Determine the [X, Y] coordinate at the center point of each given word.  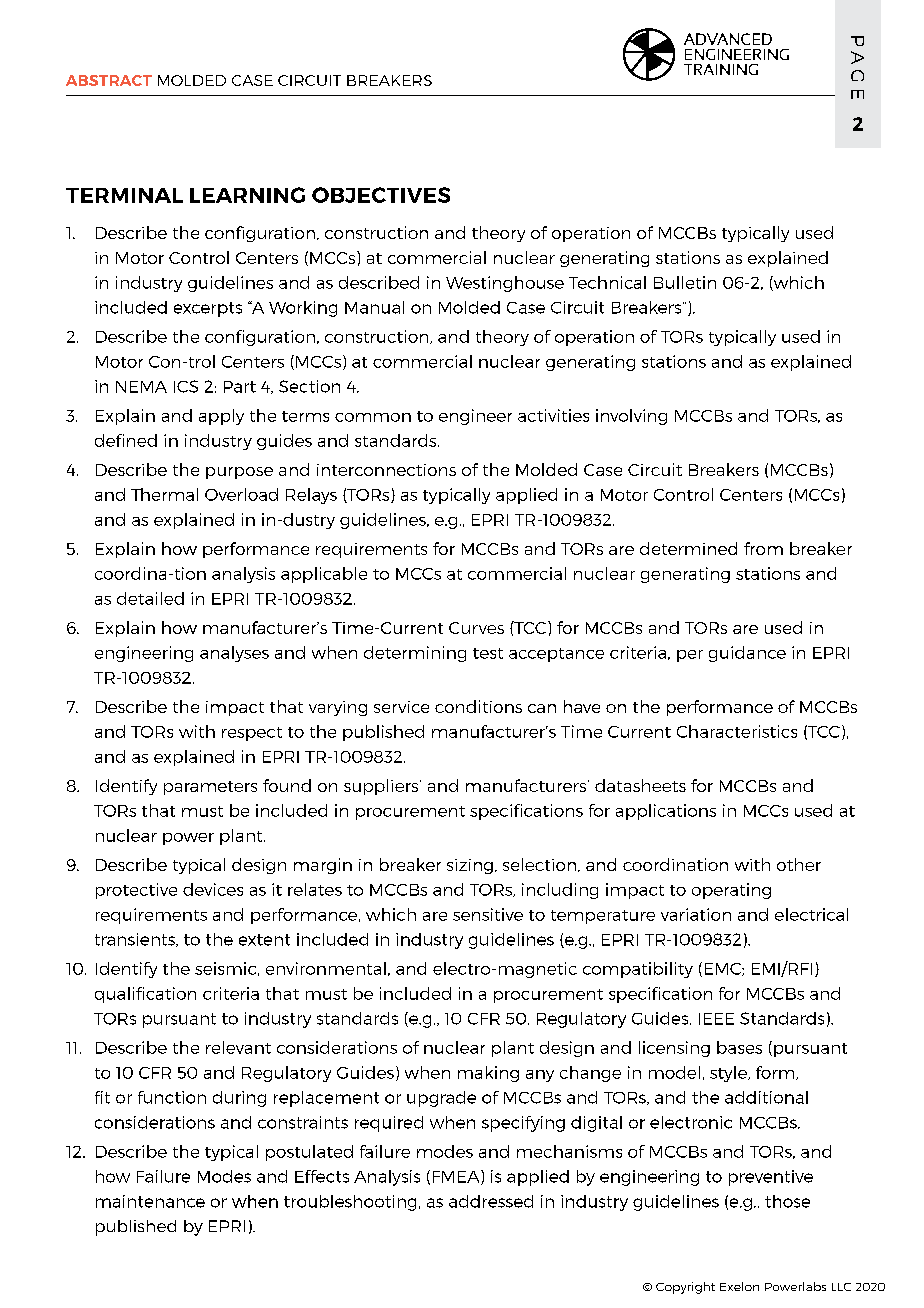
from [763, 548]
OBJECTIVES [381, 195]
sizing [470, 866]
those [787, 1201]
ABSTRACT [109, 80]
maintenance [150, 1201]
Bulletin [685, 282]
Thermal [164, 494]
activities [553, 415]
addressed [491, 1201]
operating [731, 891]
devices [213, 889]
